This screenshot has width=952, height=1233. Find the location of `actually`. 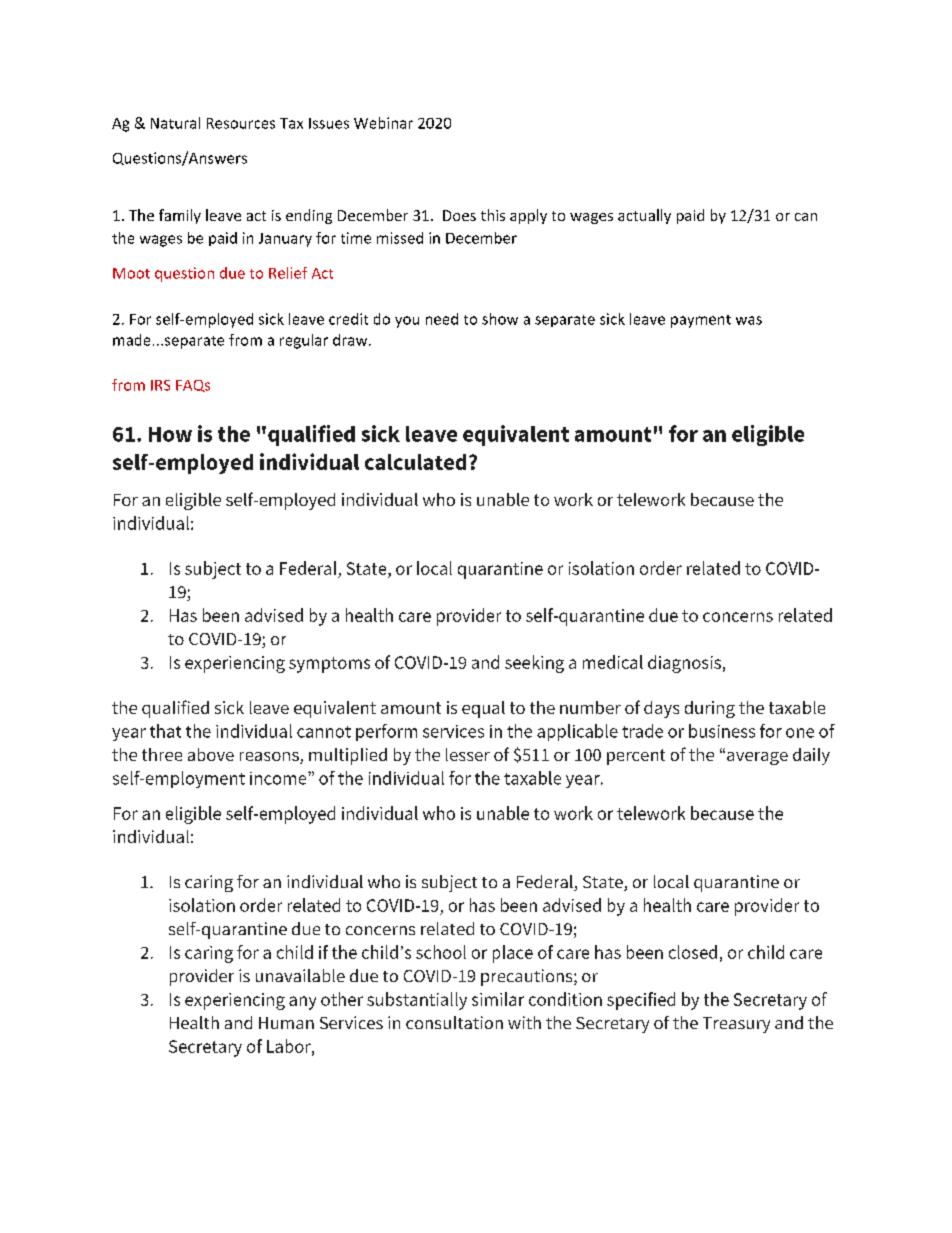

actually is located at coordinates (644, 216).
